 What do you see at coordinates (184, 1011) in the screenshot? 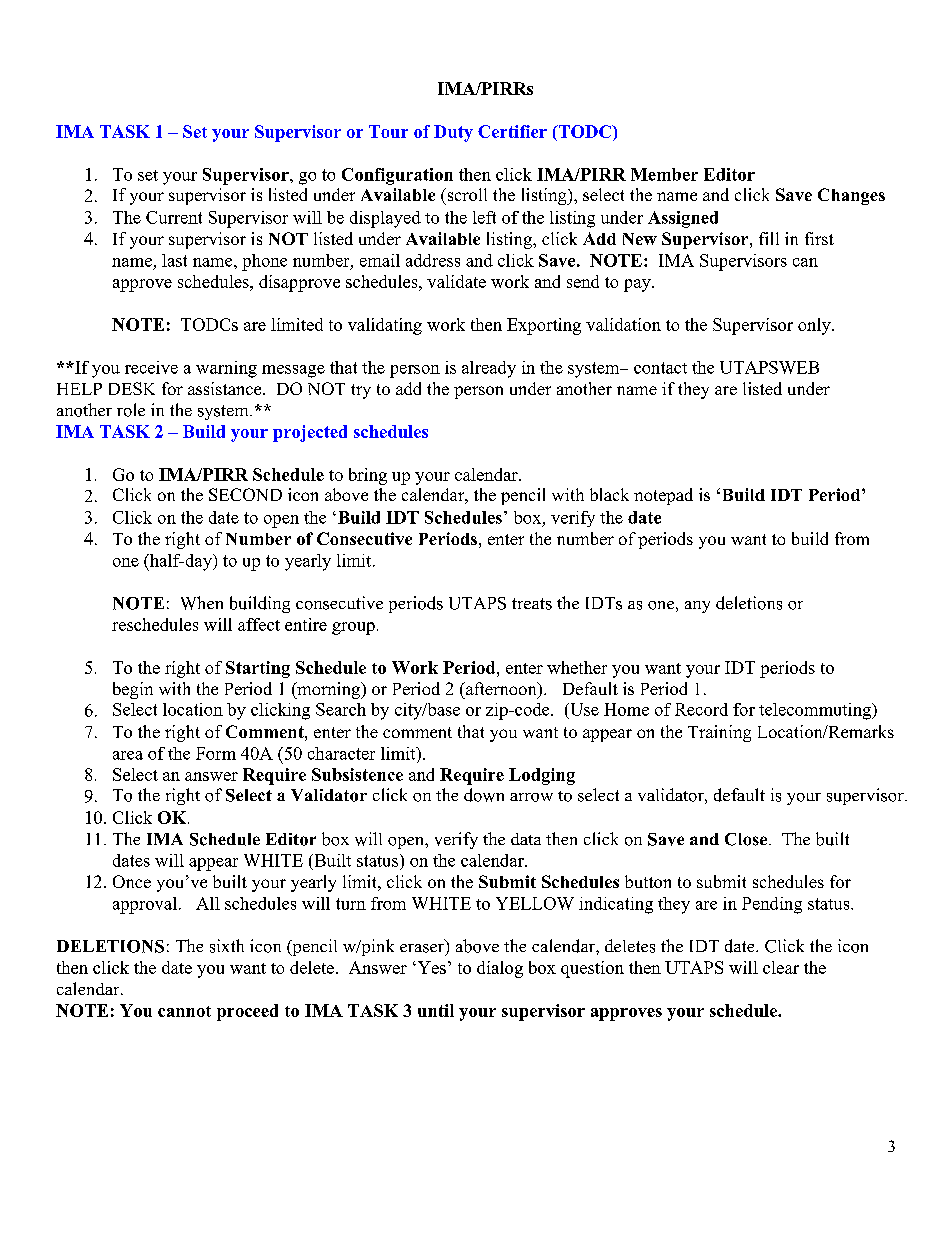
I see `cannot` at bounding box center [184, 1011].
